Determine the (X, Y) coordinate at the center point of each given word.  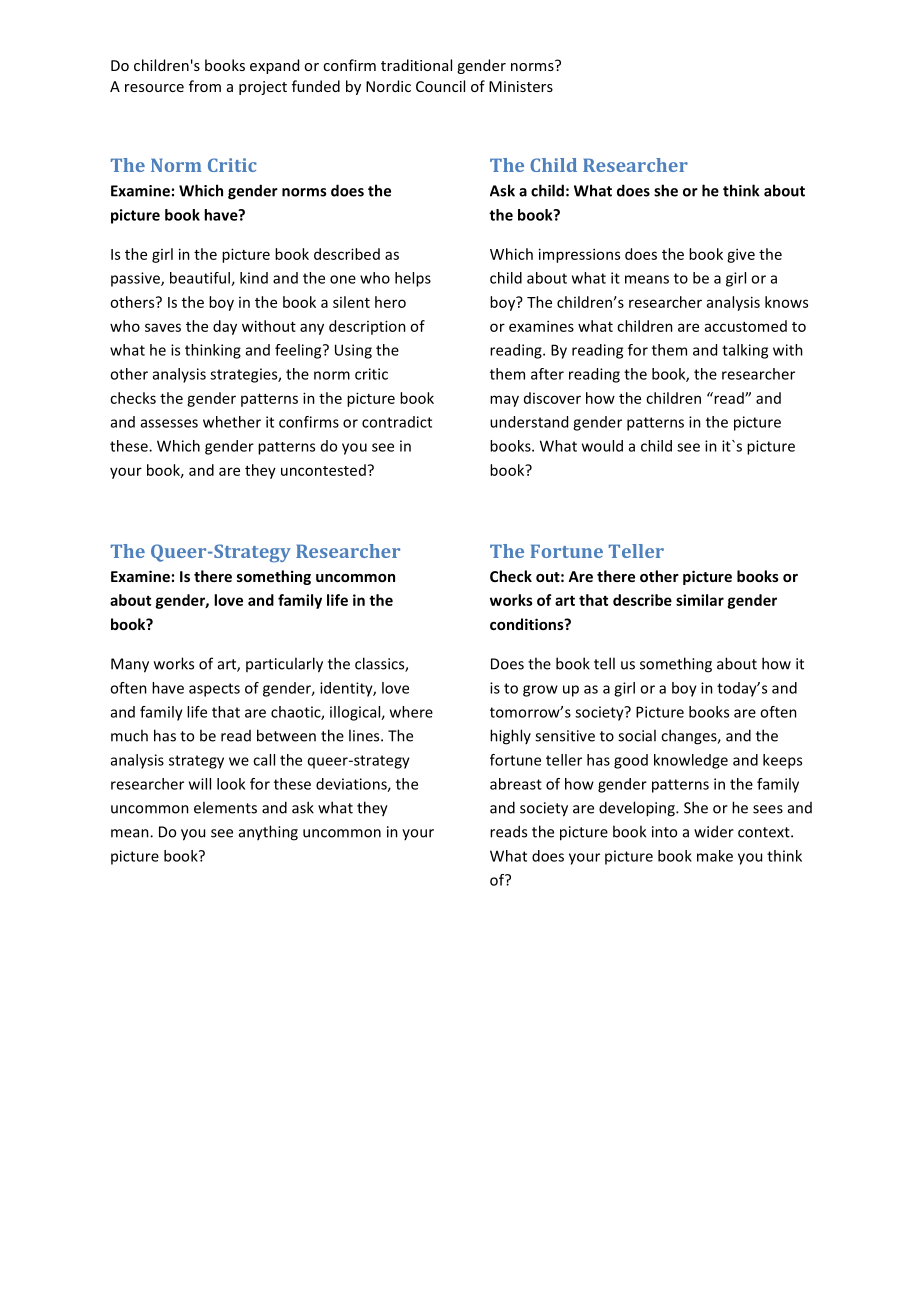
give (741, 255)
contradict (397, 422)
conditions (528, 624)
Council (440, 86)
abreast (516, 784)
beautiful (201, 279)
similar (700, 600)
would (602, 446)
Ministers (521, 86)
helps (413, 279)
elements (225, 807)
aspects (214, 690)
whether (232, 422)
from (205, 86)
